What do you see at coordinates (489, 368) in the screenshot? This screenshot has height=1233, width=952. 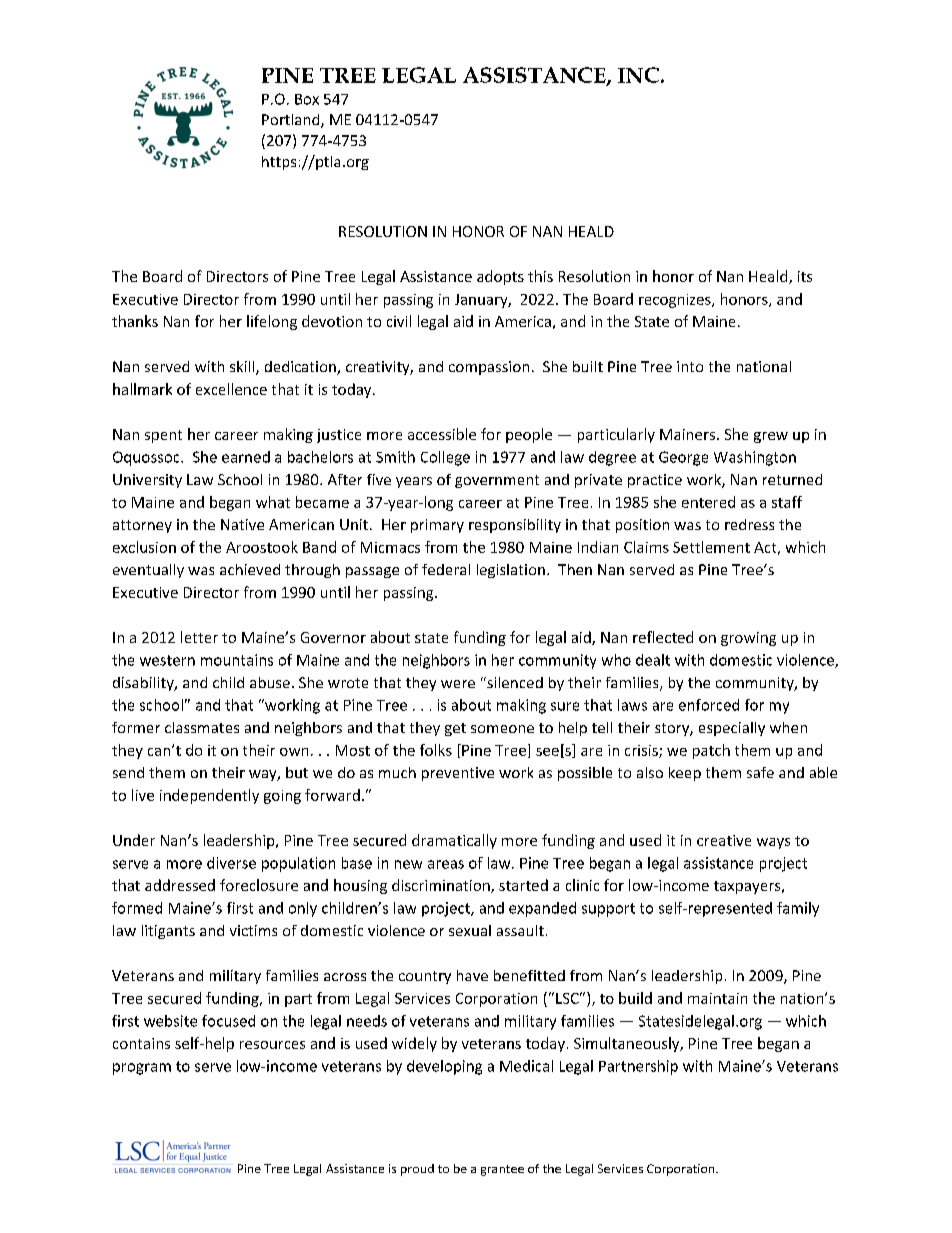 I see `compassion` at bounding box center [489, 368].
